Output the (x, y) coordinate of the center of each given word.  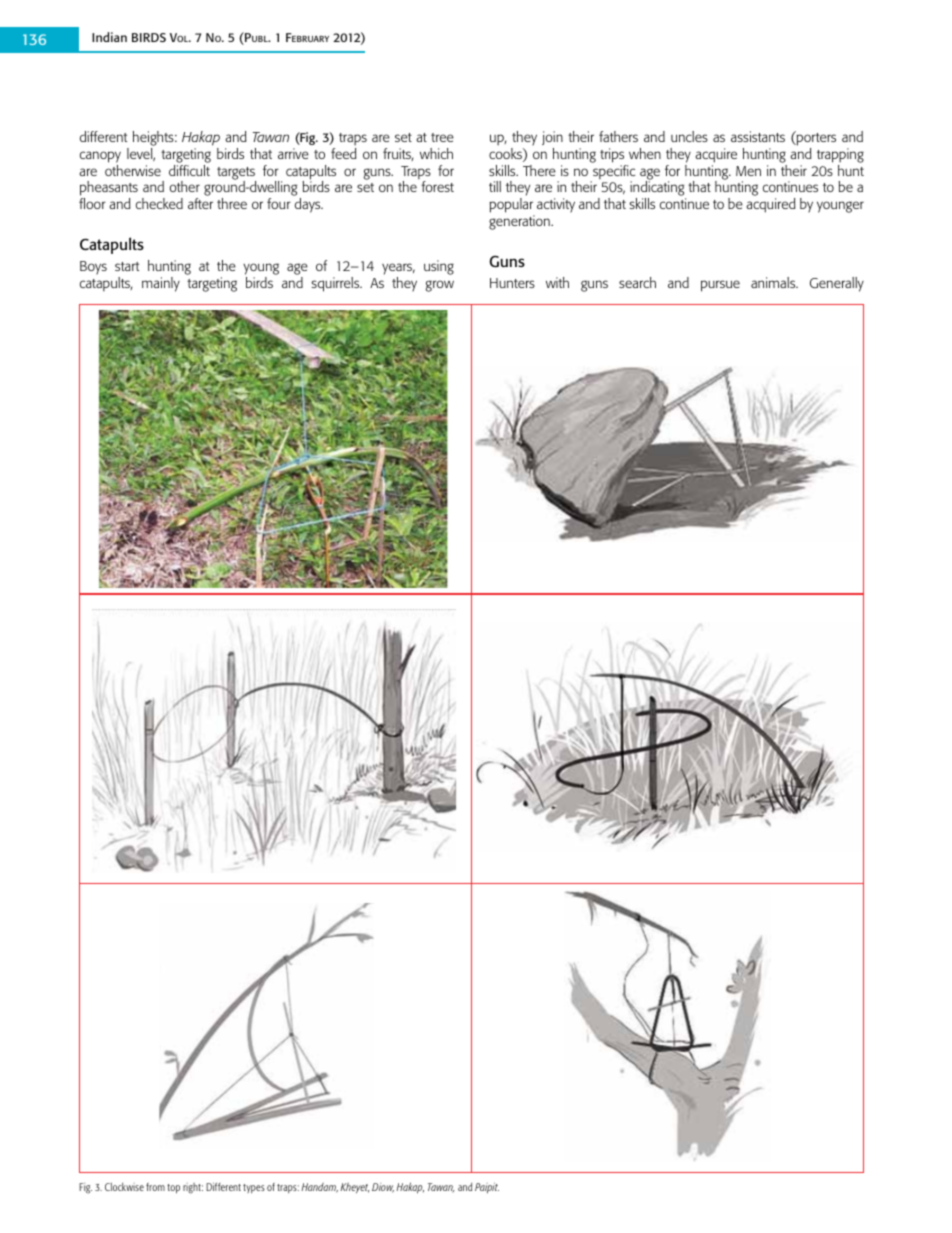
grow (439, 286)
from (155, 1187)
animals (774, 282)
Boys (93, 268)
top (173, 1188)
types (254, 1188)
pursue (720, 286)
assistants (758, 136)
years (398, 270)
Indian (109, 37)
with (557, 282)
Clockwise (124, 1187)
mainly (161, 284)
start (127, 266)
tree (442, 137)
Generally (837, 284)
